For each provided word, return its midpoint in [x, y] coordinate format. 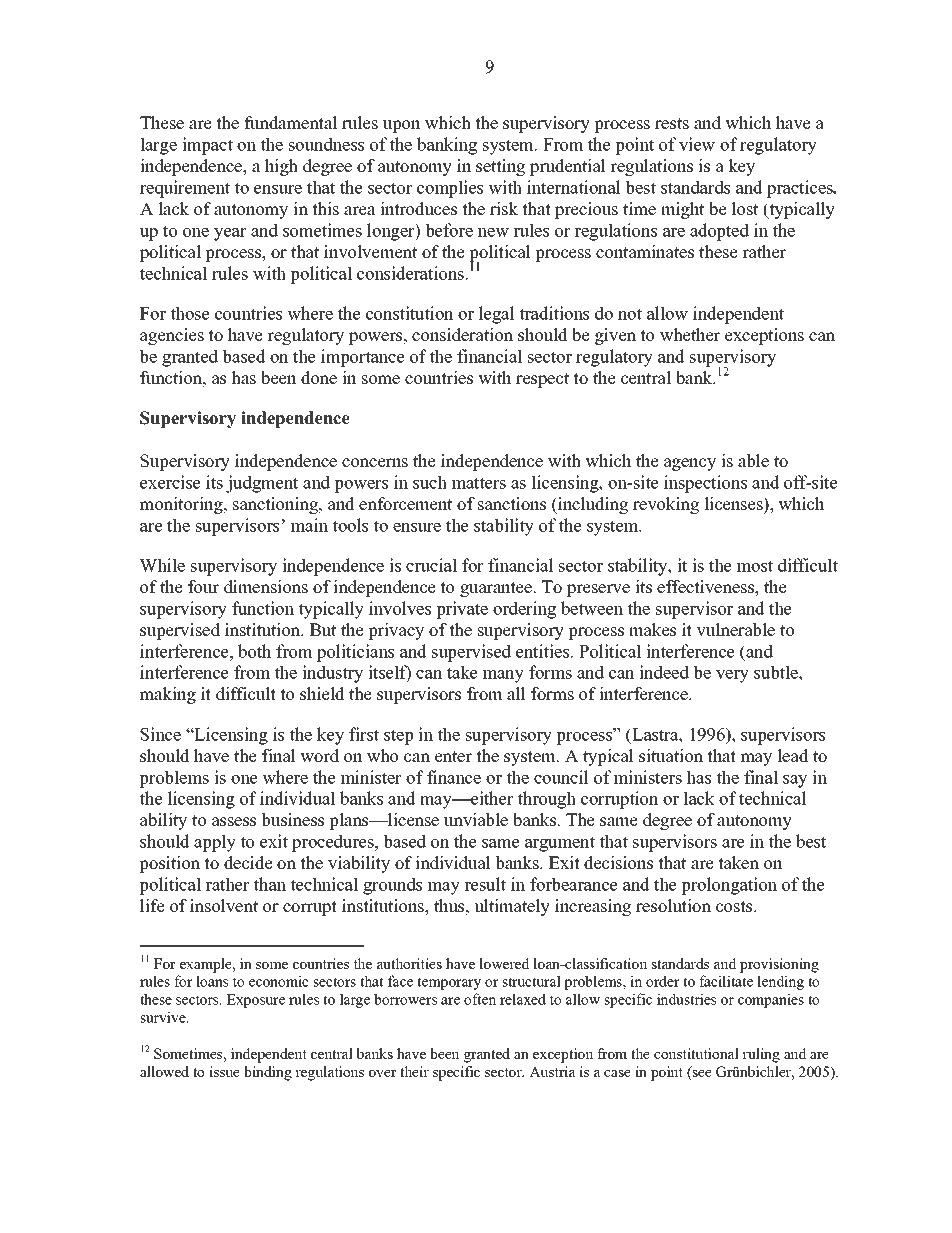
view [697, 144]
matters [479, 483]
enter [453, 757]
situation [671, 756]
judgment [262, 484]
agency [690, 464]
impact [207, 146]
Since [160, 734]
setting [500, 167]
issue [224, 1071]
